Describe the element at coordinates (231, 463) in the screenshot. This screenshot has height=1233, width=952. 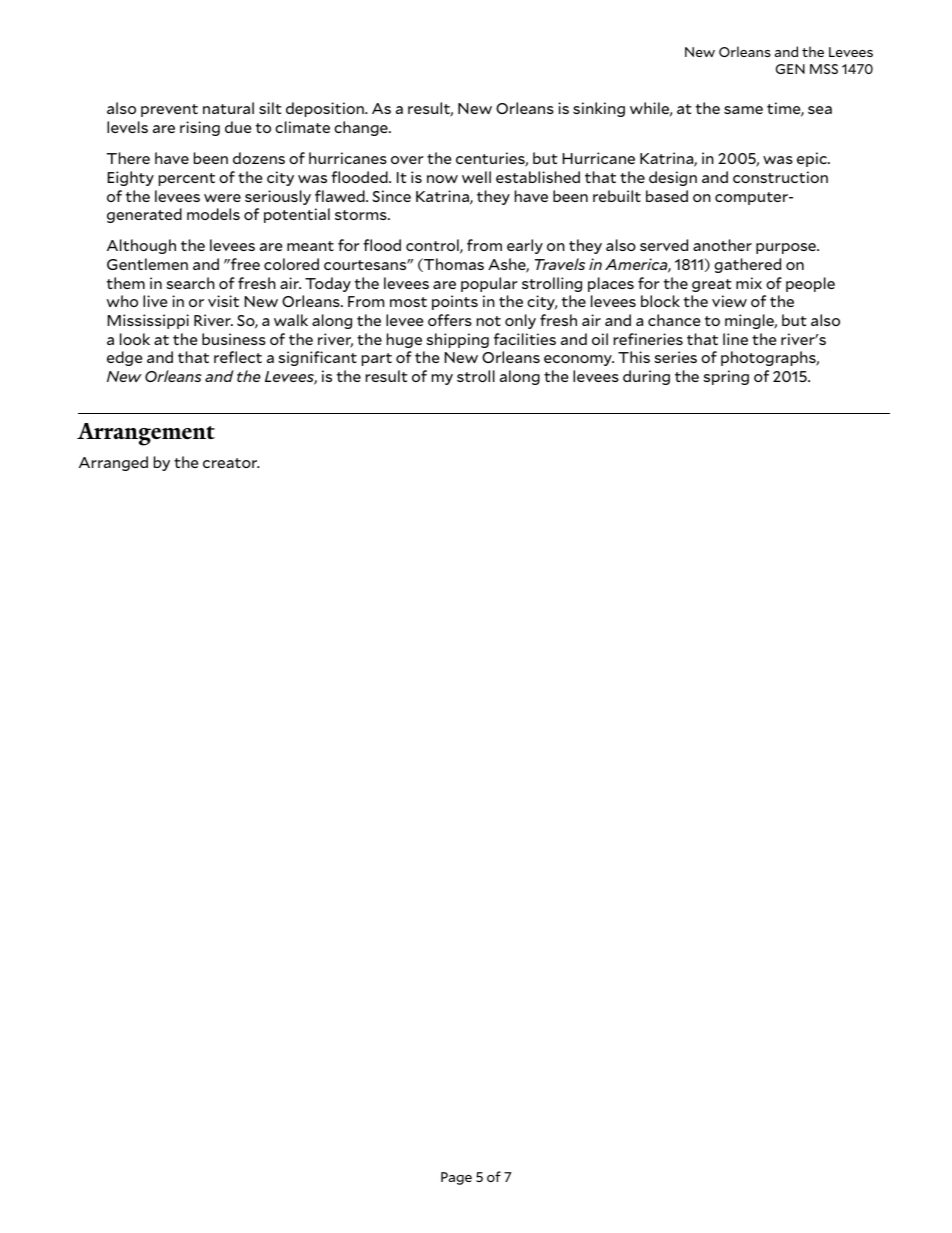
I see `creator` at that location.
